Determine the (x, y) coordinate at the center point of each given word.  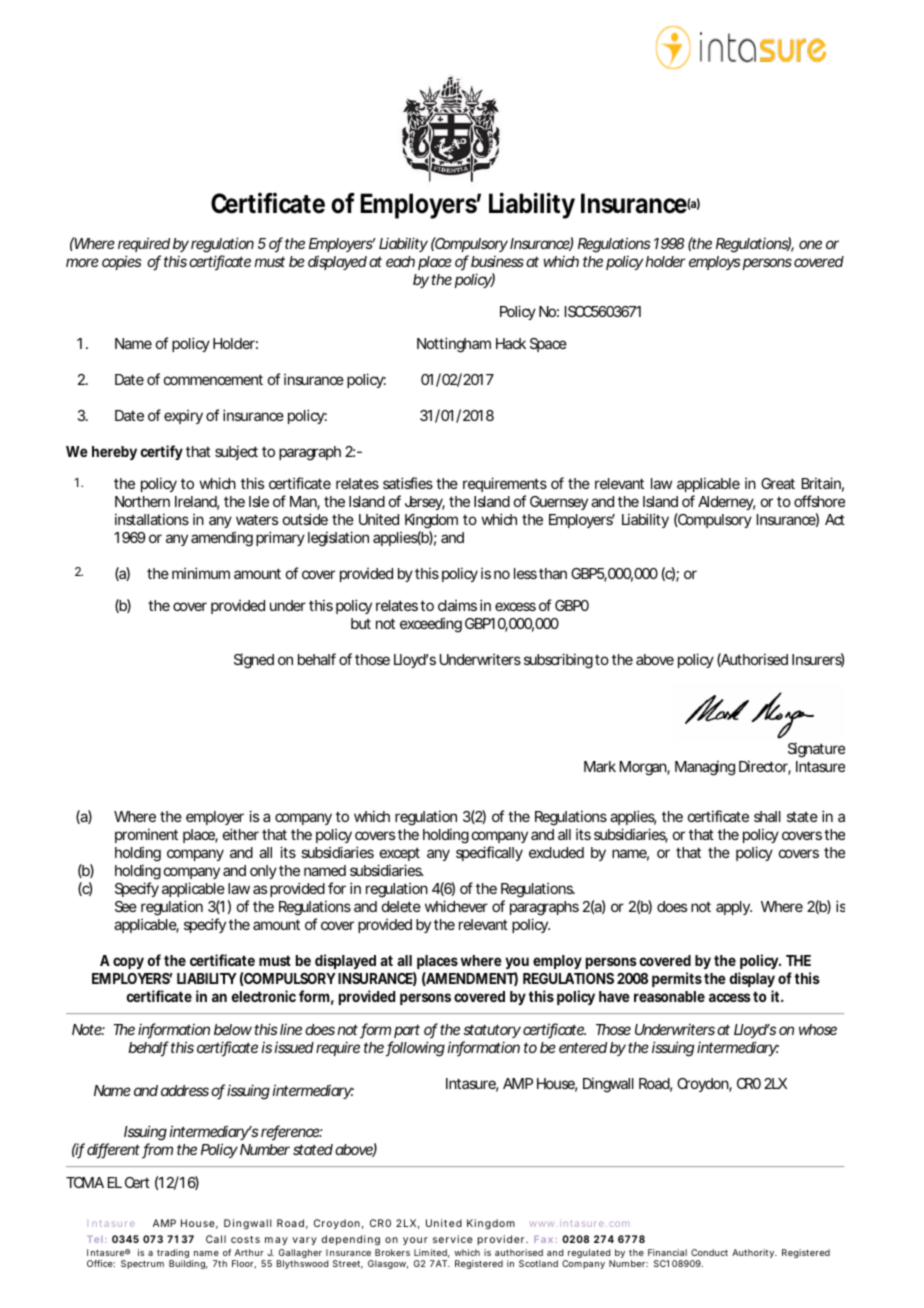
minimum (201, 573)
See (126, 906)
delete (401, 906)
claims (457, 605)
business (497, 261)
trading (174, 1255)
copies (122, 262)
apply (734, 908)
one (810, 244)
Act (835, 519)
